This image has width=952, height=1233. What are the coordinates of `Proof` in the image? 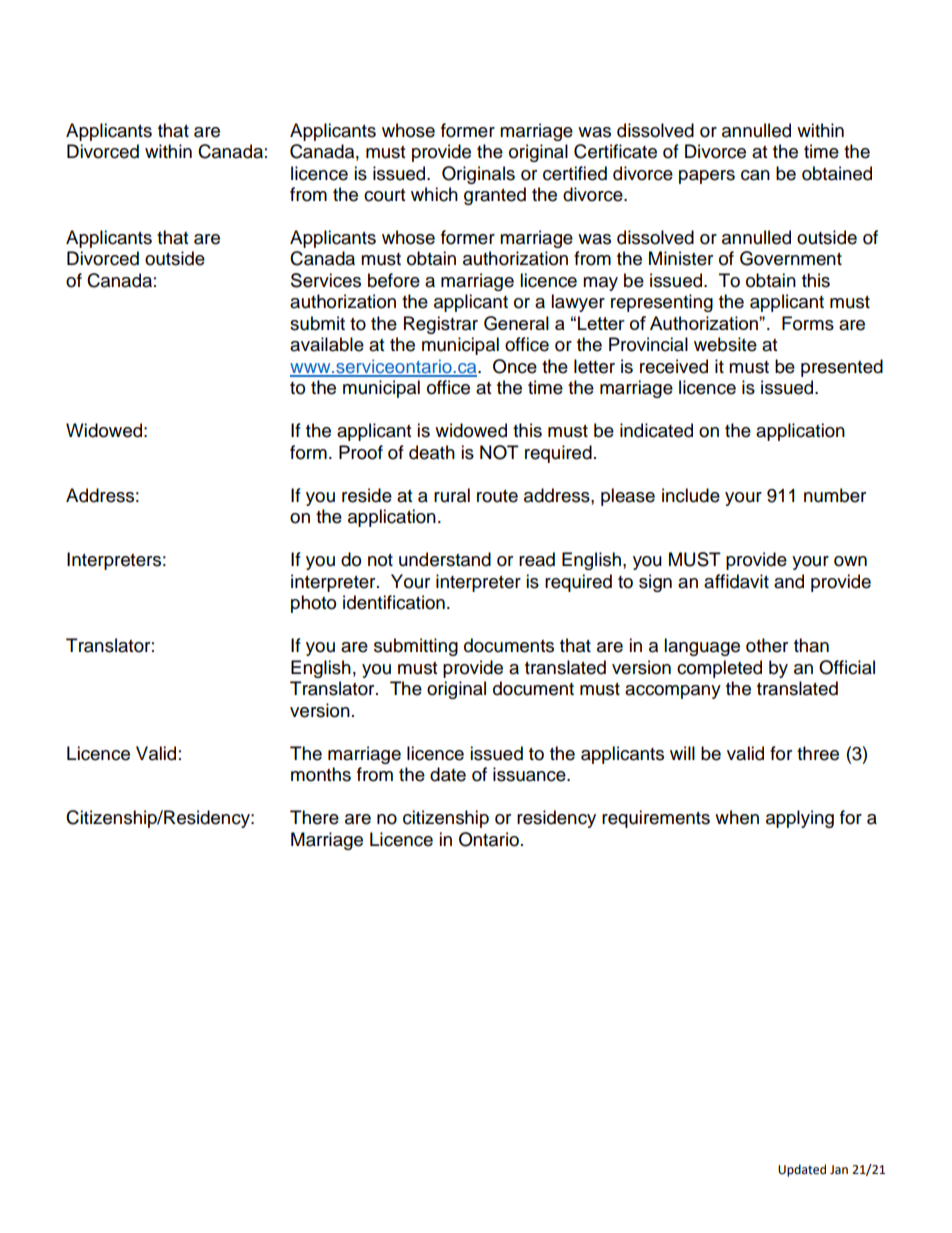 It's located at (361, 452).
